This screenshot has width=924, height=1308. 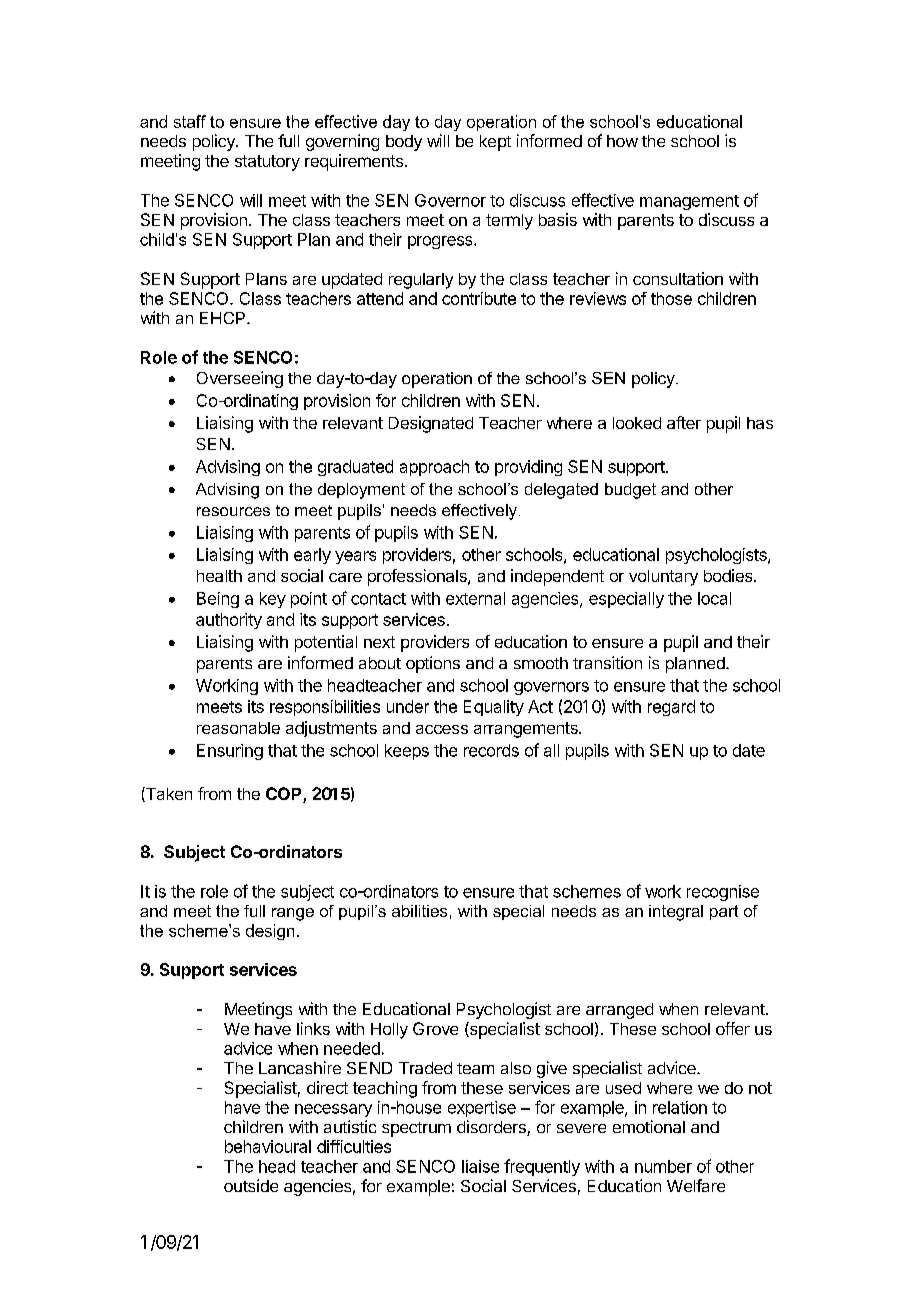 I want to click on statutory, so click(x=267, y=163).
